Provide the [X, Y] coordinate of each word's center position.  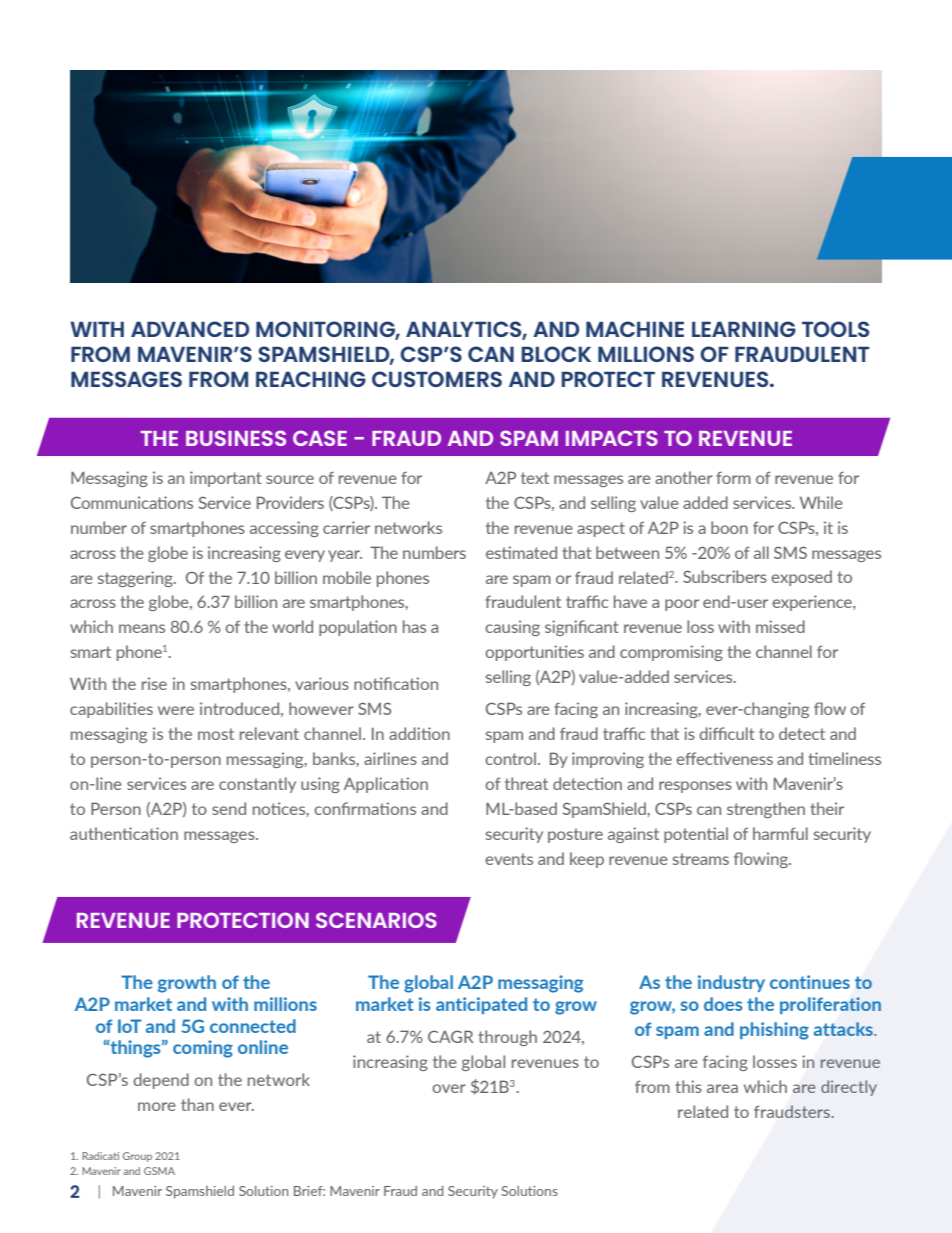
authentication [124, 833]
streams [701, 859]
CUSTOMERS [437, 379]
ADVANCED [190, 329]
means [142, 628]
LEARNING [744, 329]
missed [780, 626]
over [449, 1088]
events [509, 859]
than [197, 1104]
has [414, 626]
